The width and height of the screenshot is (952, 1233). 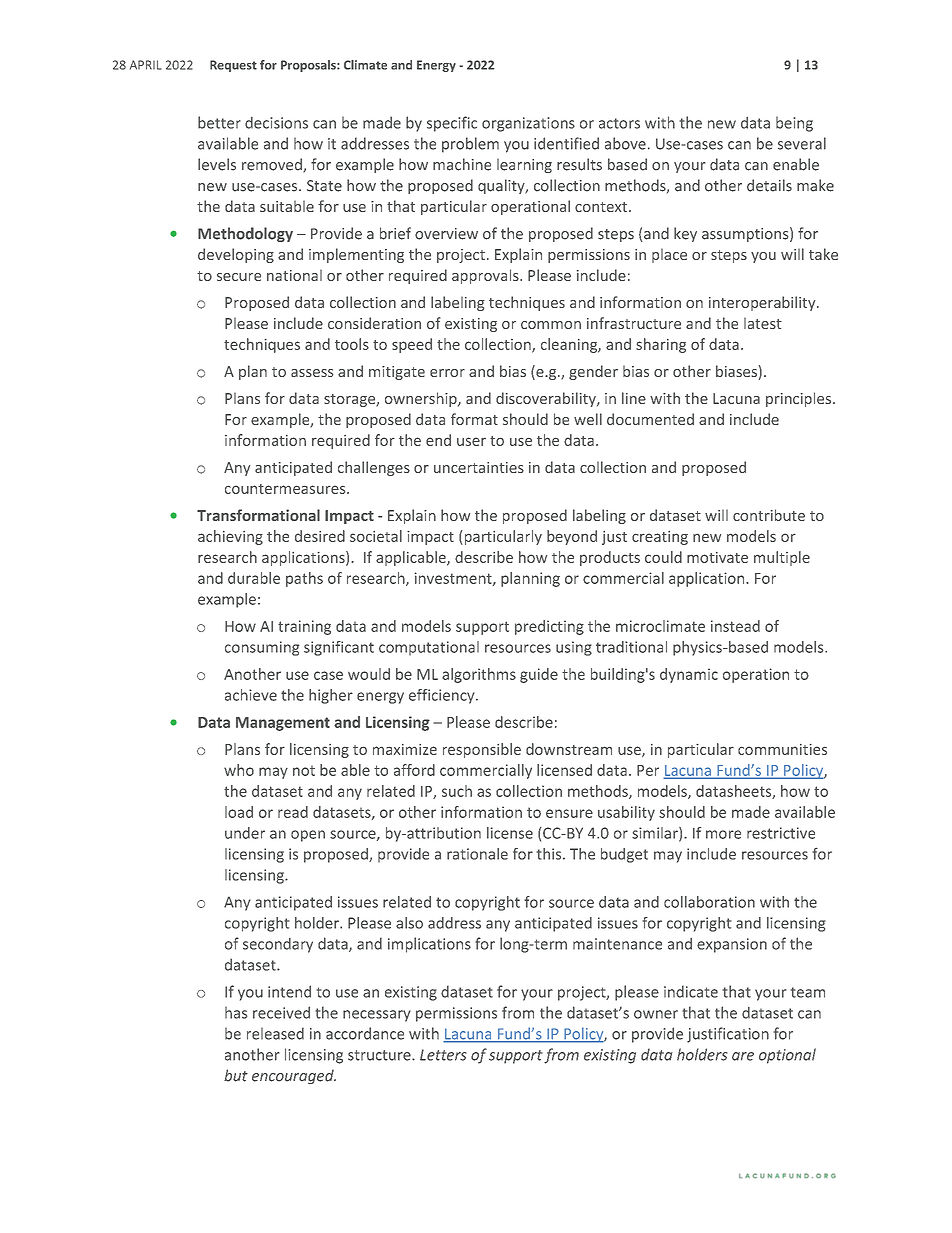 What do you see at coordinates (471, 441) in the screenshot?
I see `user` at bounding box center [471, 441].
